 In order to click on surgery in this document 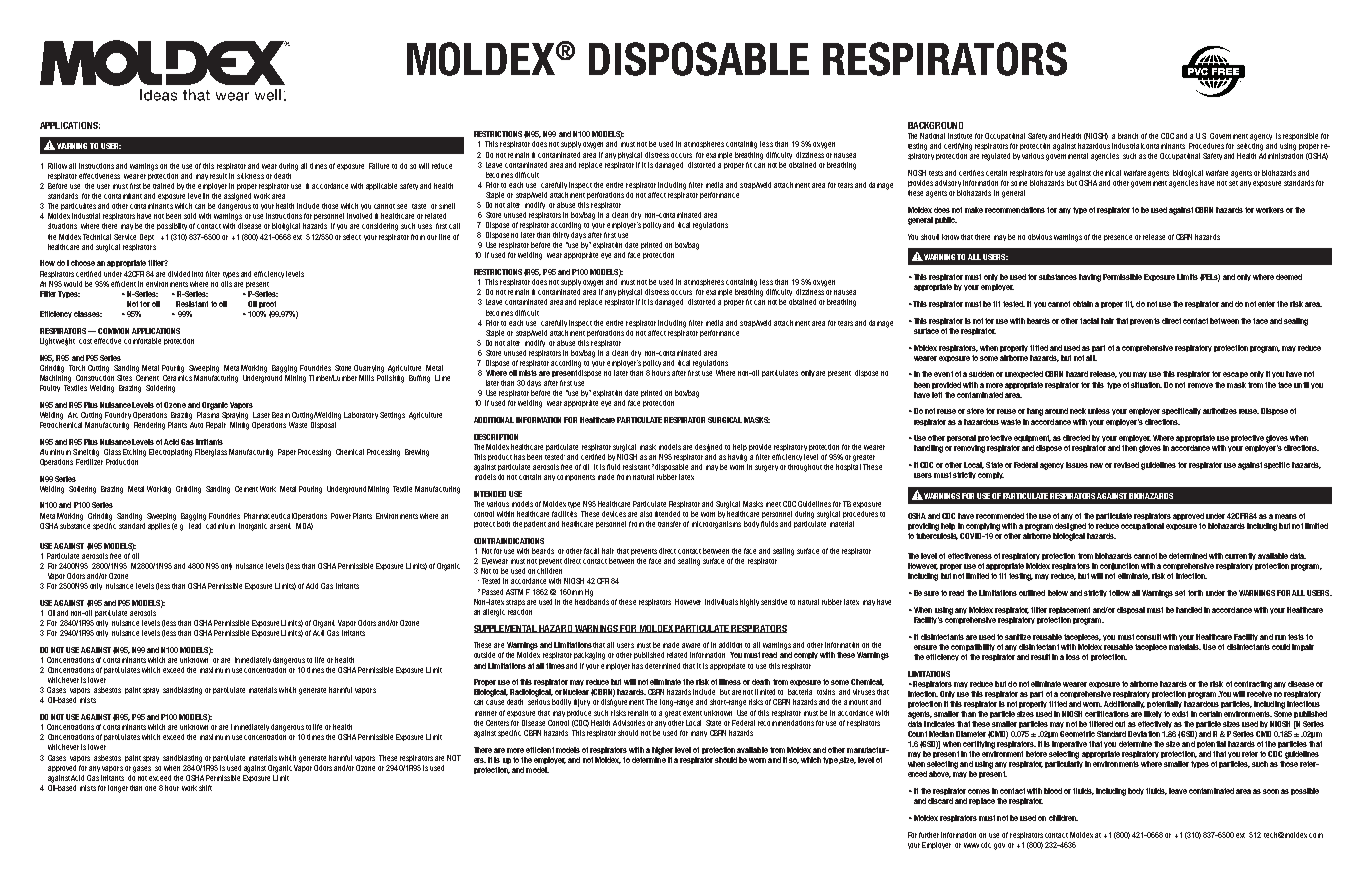, I will do `click(766, 468)`.
